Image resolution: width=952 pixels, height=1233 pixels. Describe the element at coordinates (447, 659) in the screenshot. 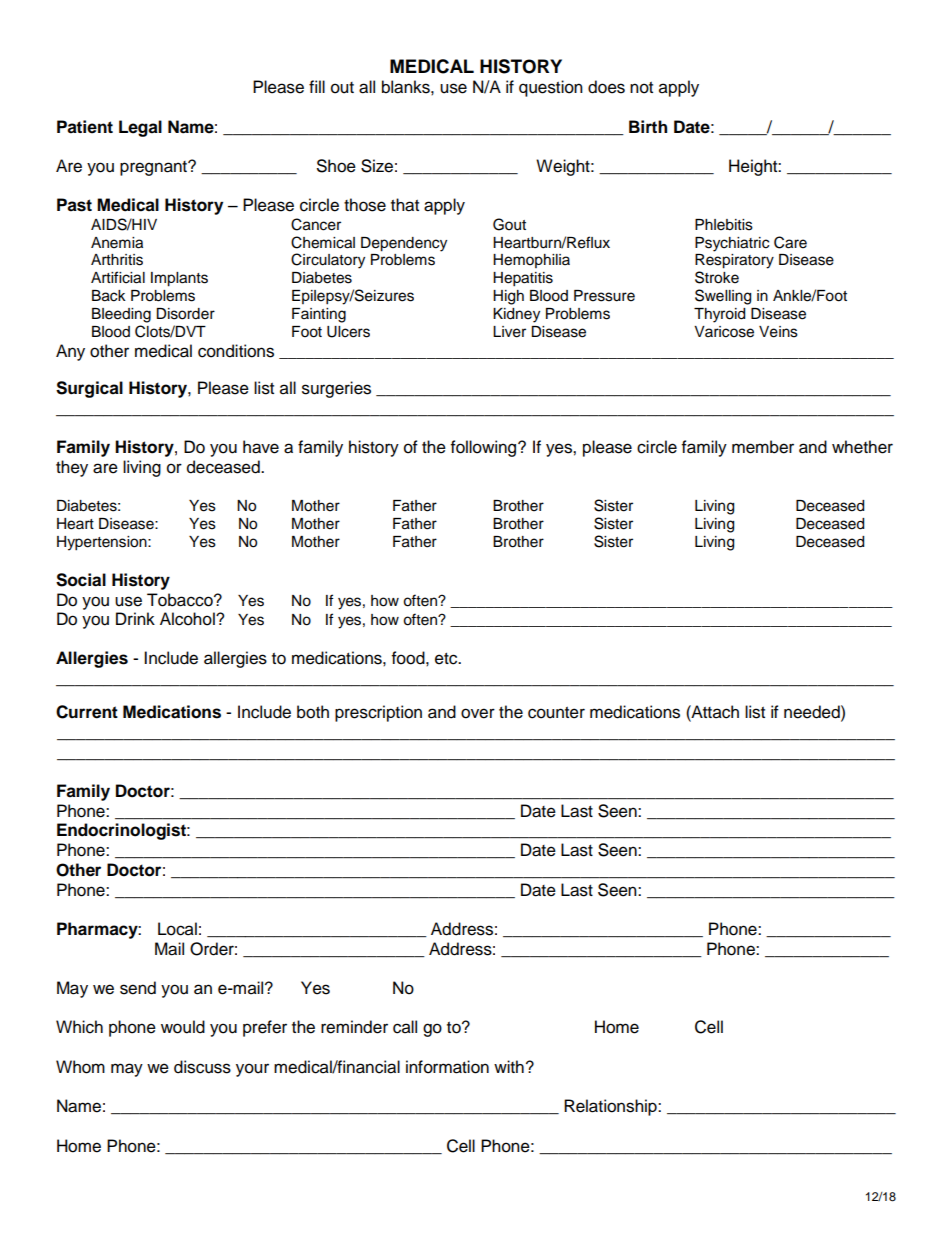

I see `etc` at that location.
